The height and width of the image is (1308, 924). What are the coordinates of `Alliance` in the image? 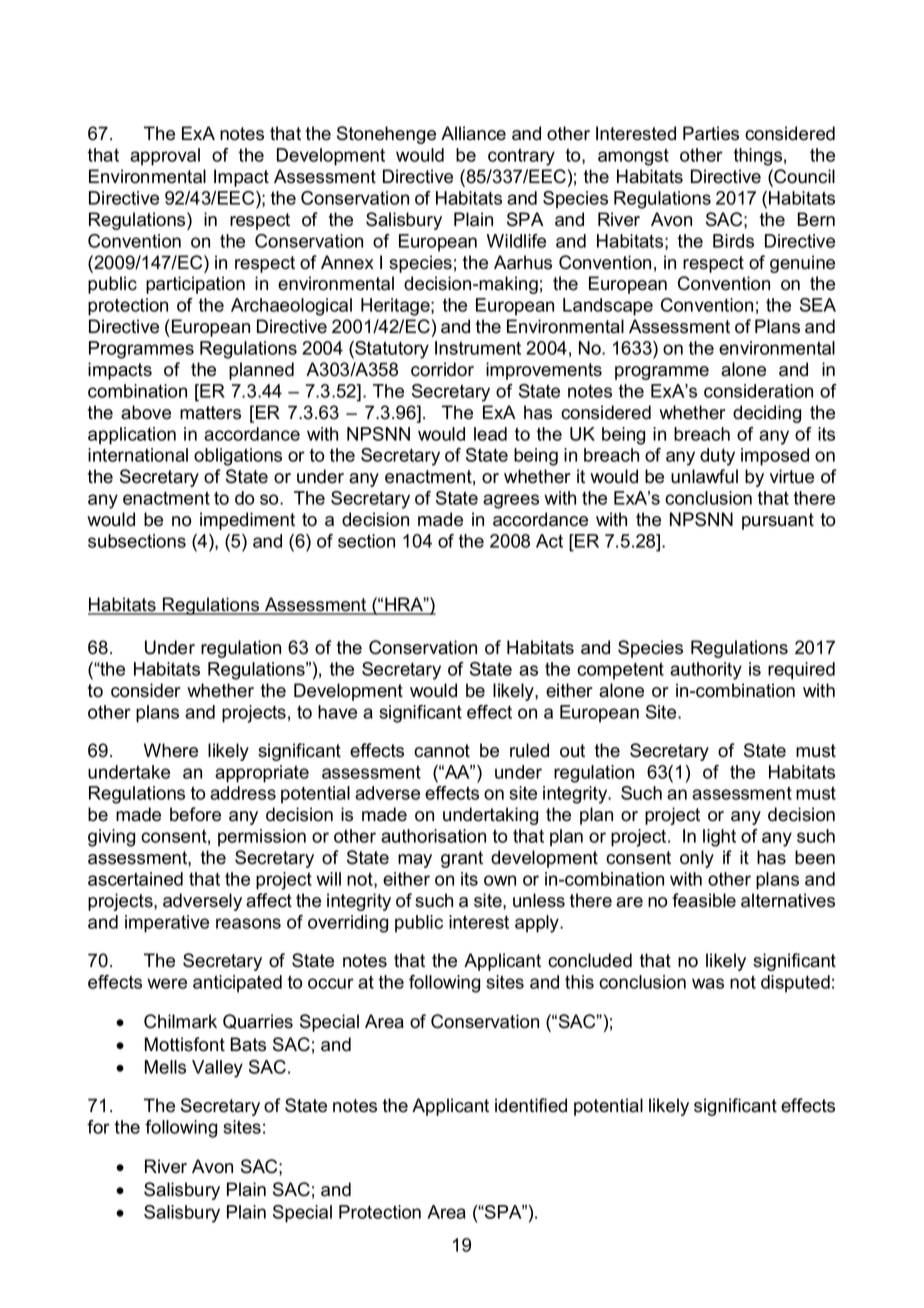 It's located at (473, 133).
